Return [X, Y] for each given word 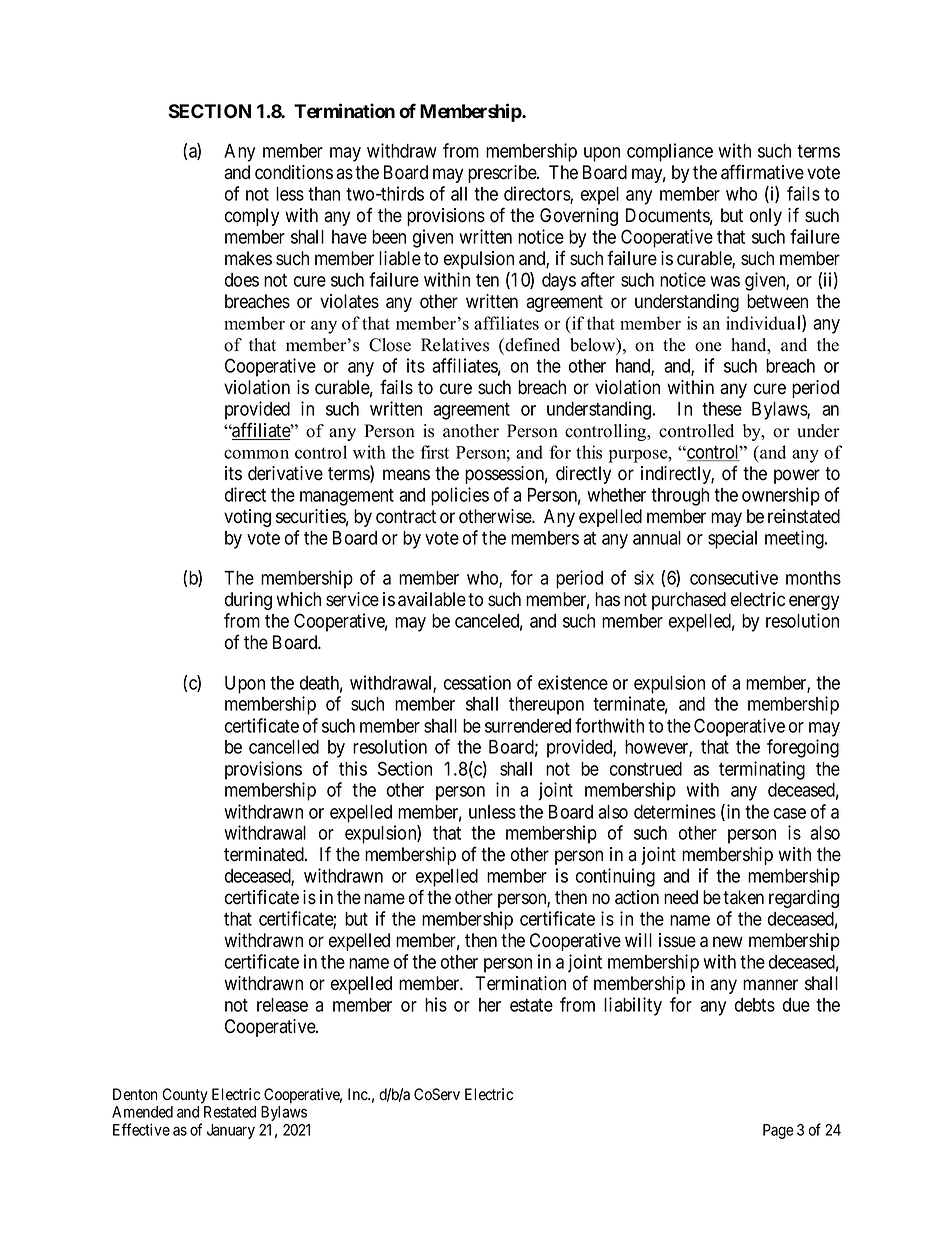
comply [252, 217]
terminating [762, 770]
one [708, 347]
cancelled [284, 747]
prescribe [503, 174]
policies [460, 496]
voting [247, 518]
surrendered [528, 726]
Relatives [455, 345]
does [242, 280]
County [185, 1096]
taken [743, 897]
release [282, 1005]
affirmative [762, 172]
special [732, 539]
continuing [615, 877]
